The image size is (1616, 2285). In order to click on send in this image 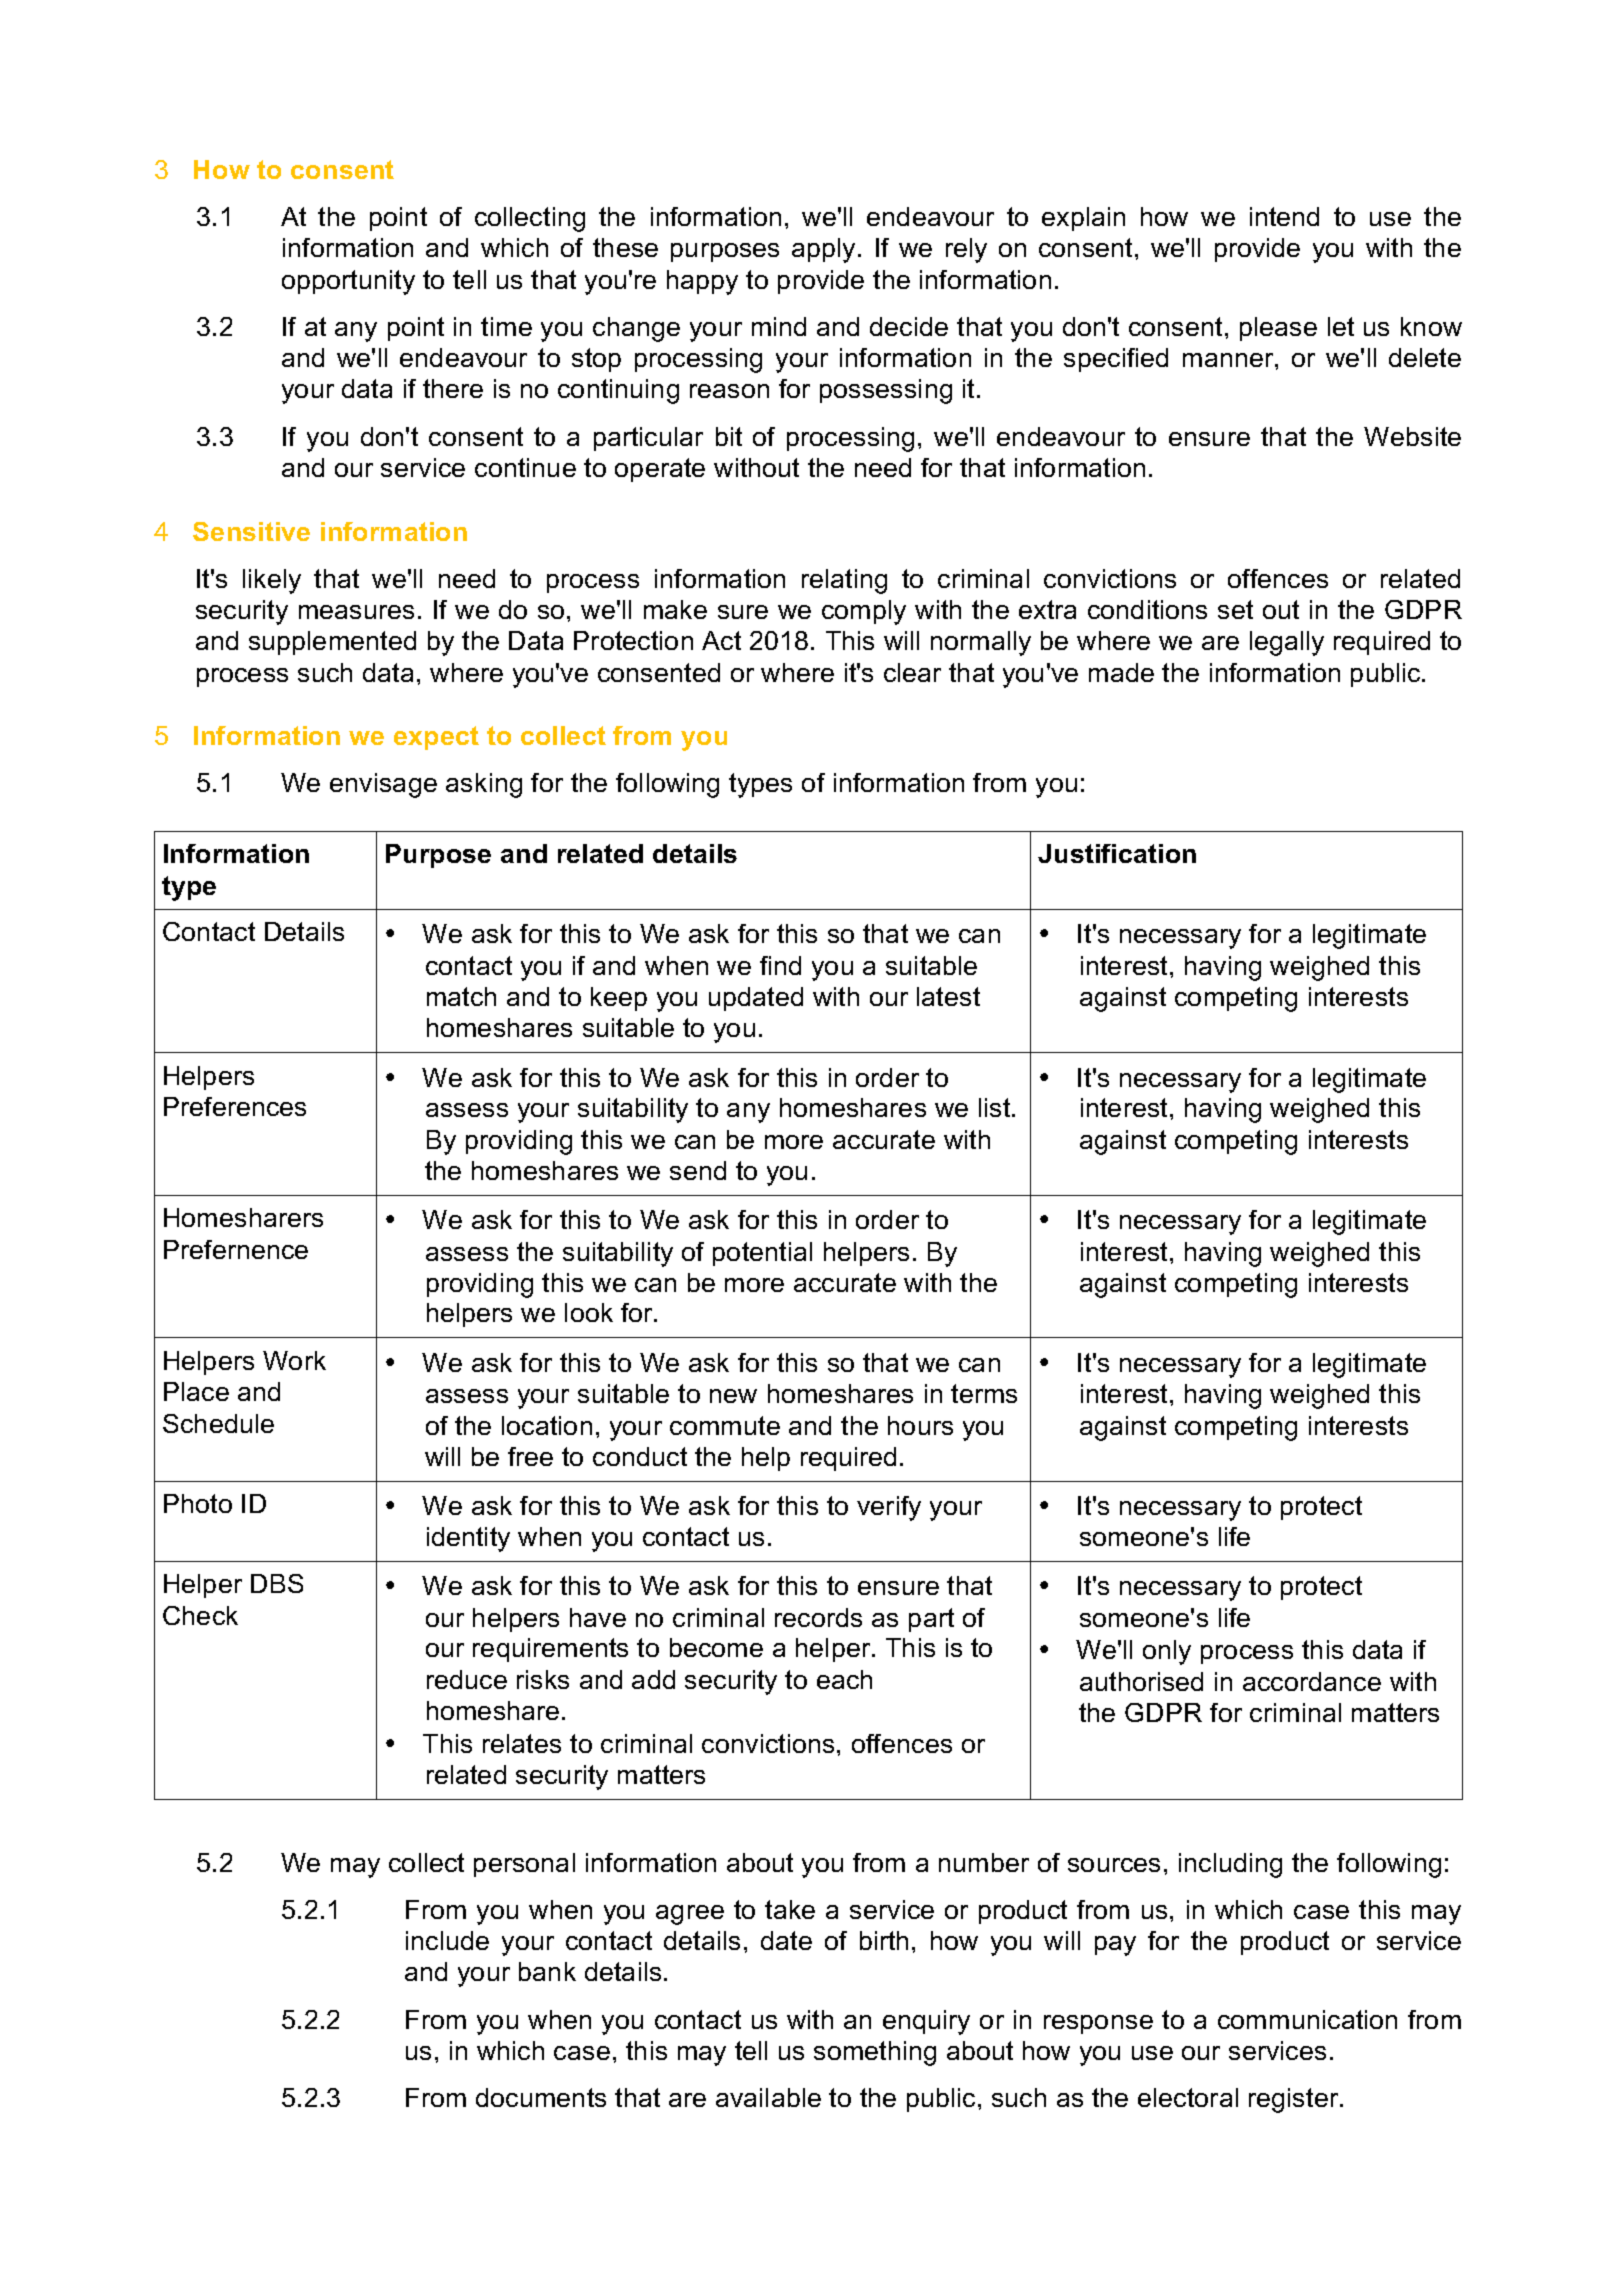, I will do `click(698, 1170)`.
